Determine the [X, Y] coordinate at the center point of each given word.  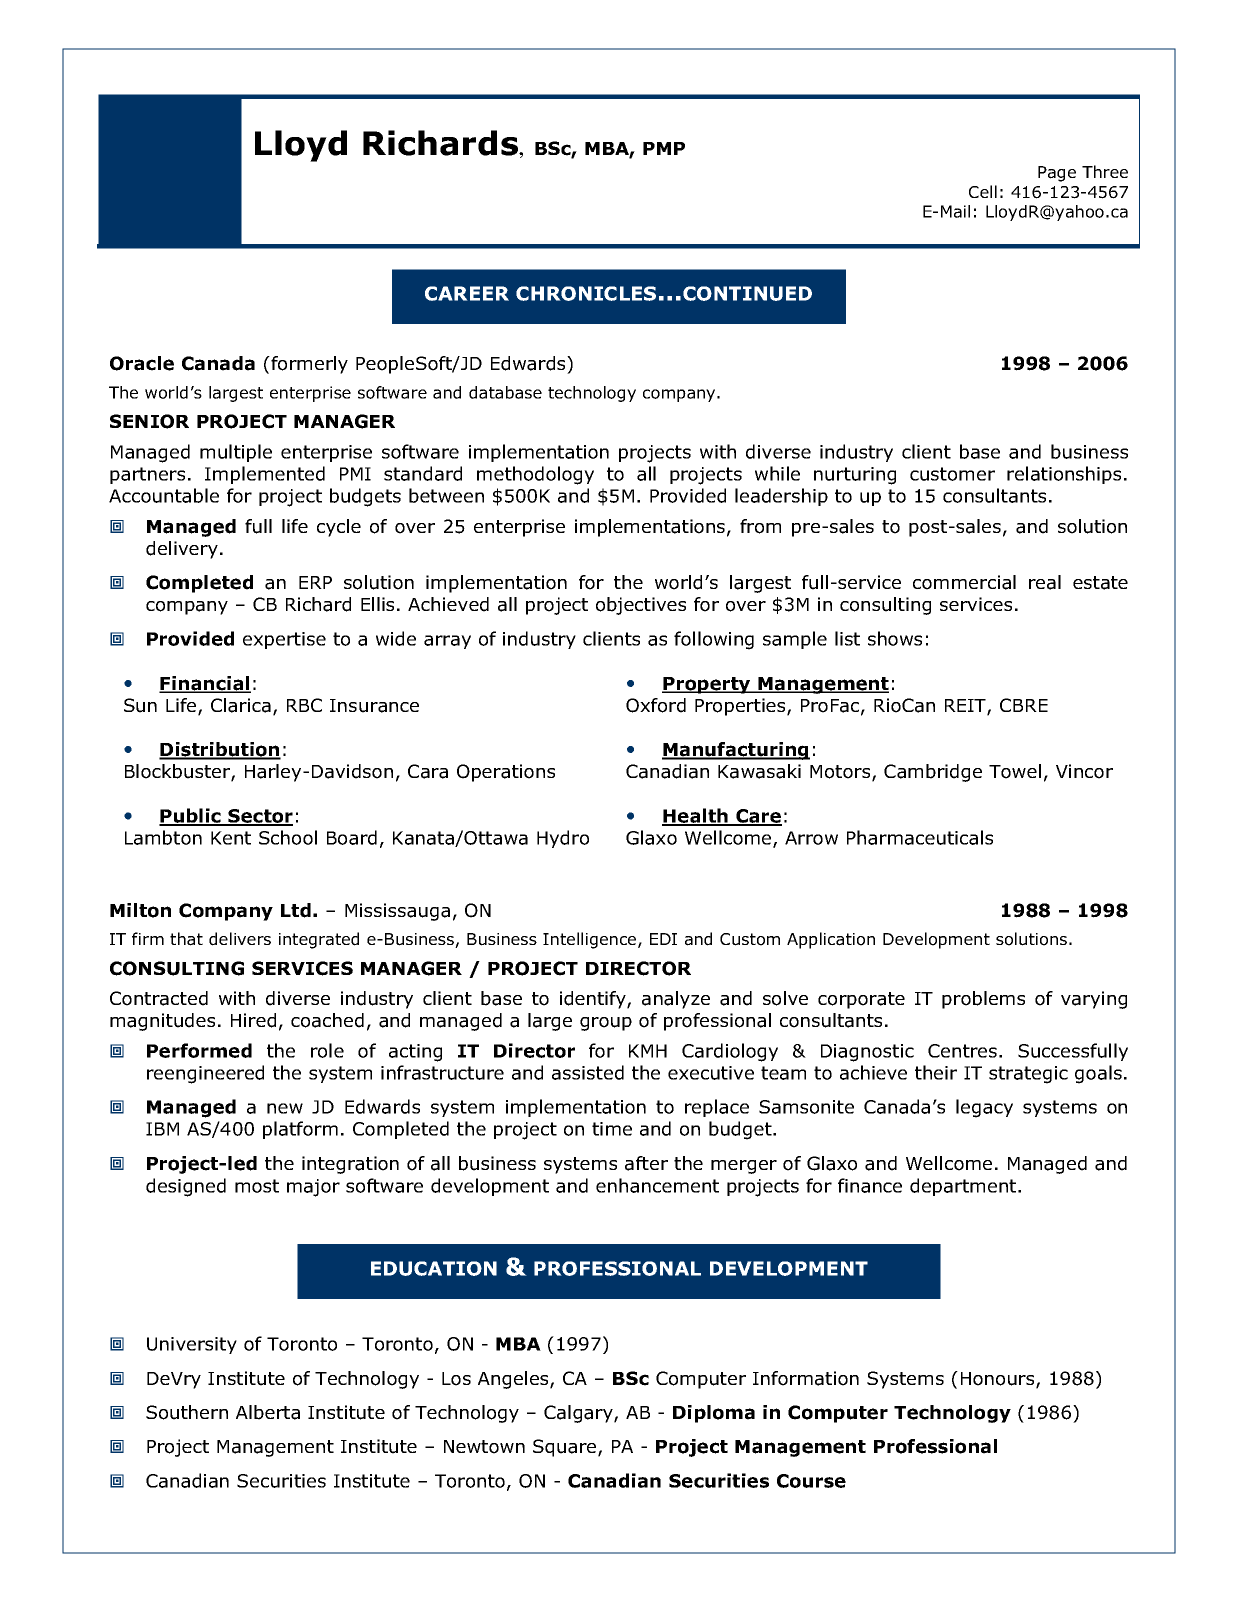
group [606, 1024]
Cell [983, 191]
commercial [964, 582]
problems [983, 1000]
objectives [641, 606]
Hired [253, 1020]
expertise [284, 640]
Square [566, 1448]
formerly [308, 365]
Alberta [268, 1412]
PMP [664, 148]
